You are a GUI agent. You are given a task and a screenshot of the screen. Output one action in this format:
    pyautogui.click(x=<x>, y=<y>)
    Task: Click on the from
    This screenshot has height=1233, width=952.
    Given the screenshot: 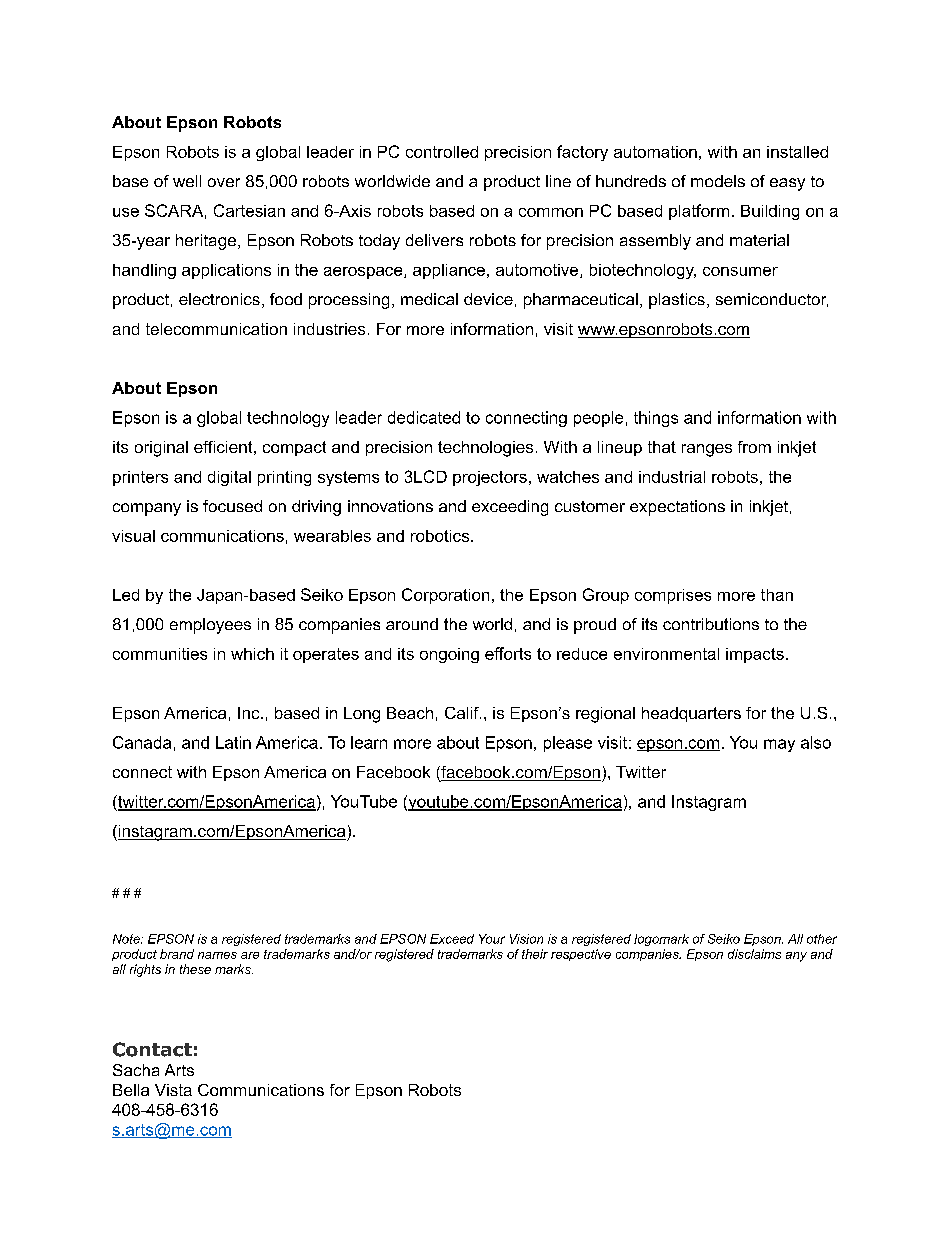 What is the action you would take?
    pyautogui.click(x=754, y=447)
